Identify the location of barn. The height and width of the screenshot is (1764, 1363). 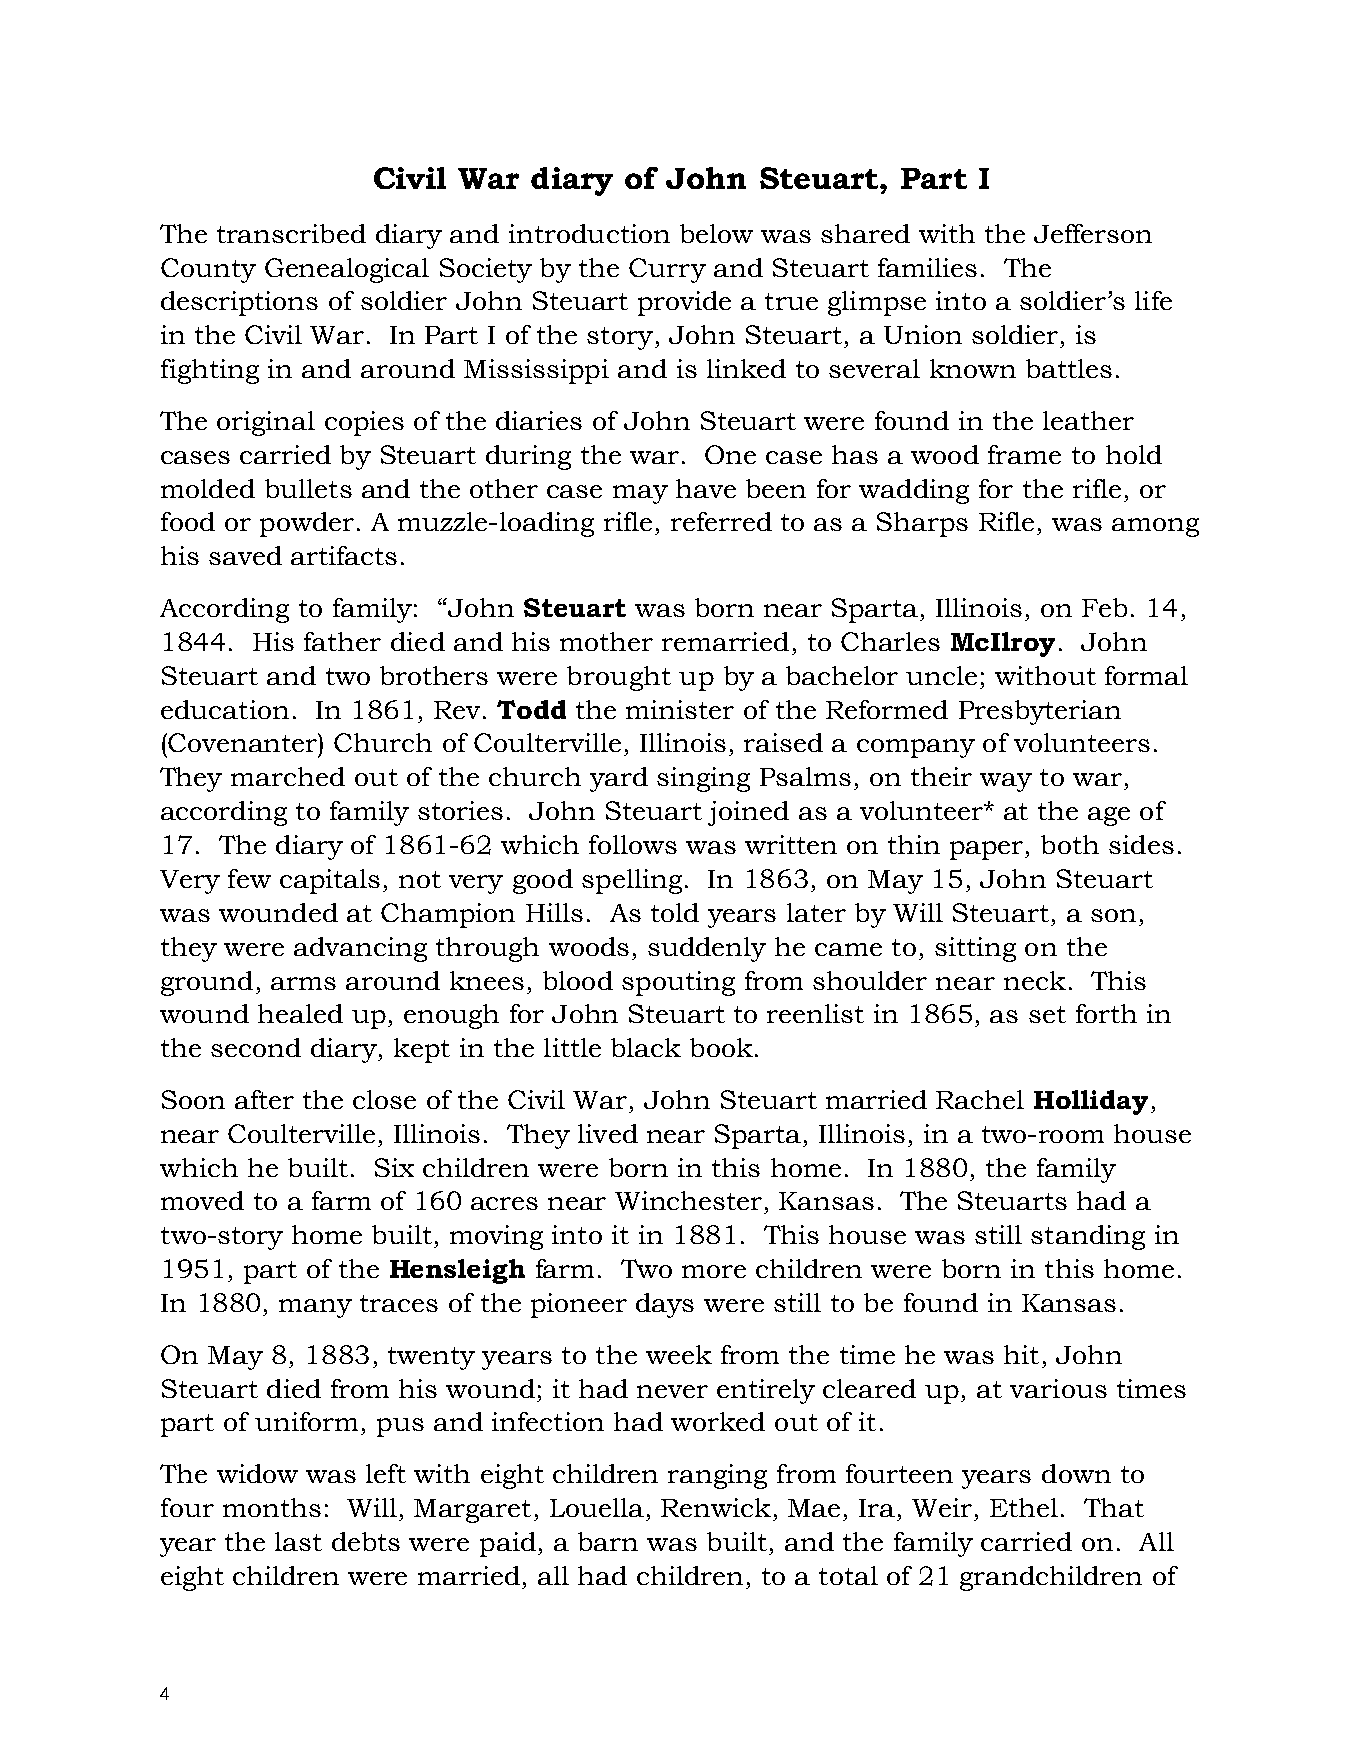
(608, 1541).
